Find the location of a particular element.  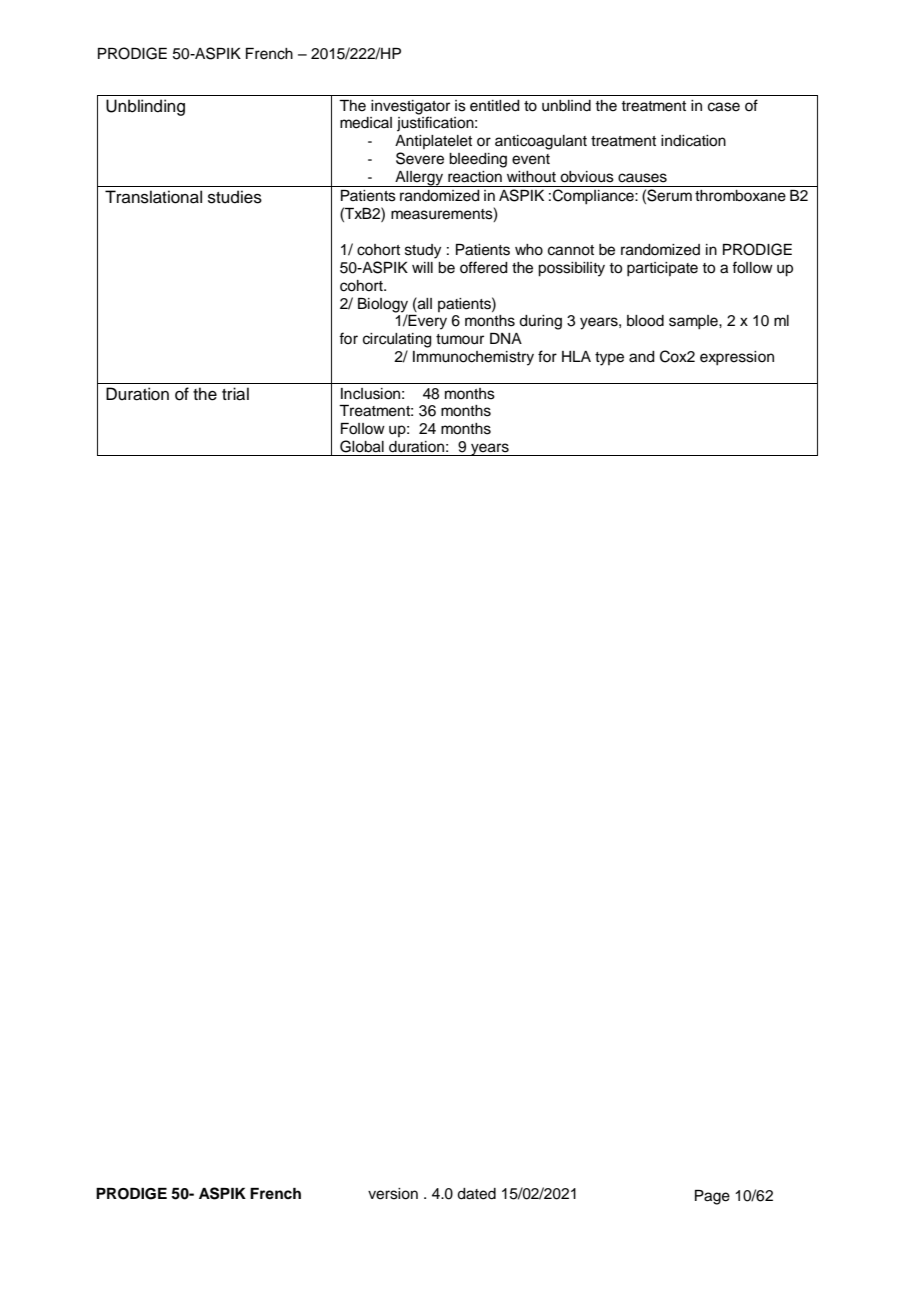

type is located at coordinates (609, 359).
